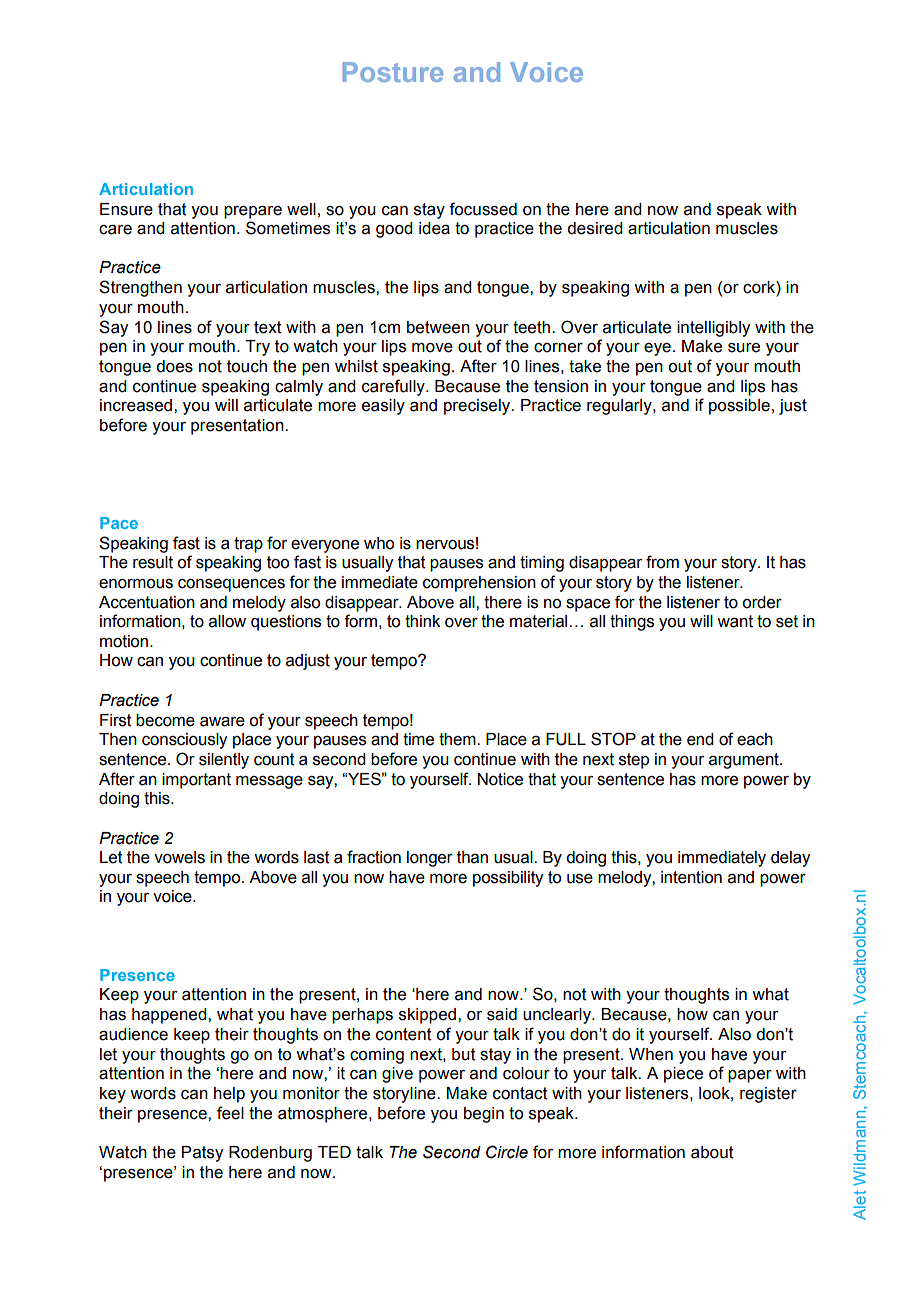 This screenshot has width=924, height=1308. Describe the element at coordinates (227, 621) in the screenshot. I see `allow` at that location.
